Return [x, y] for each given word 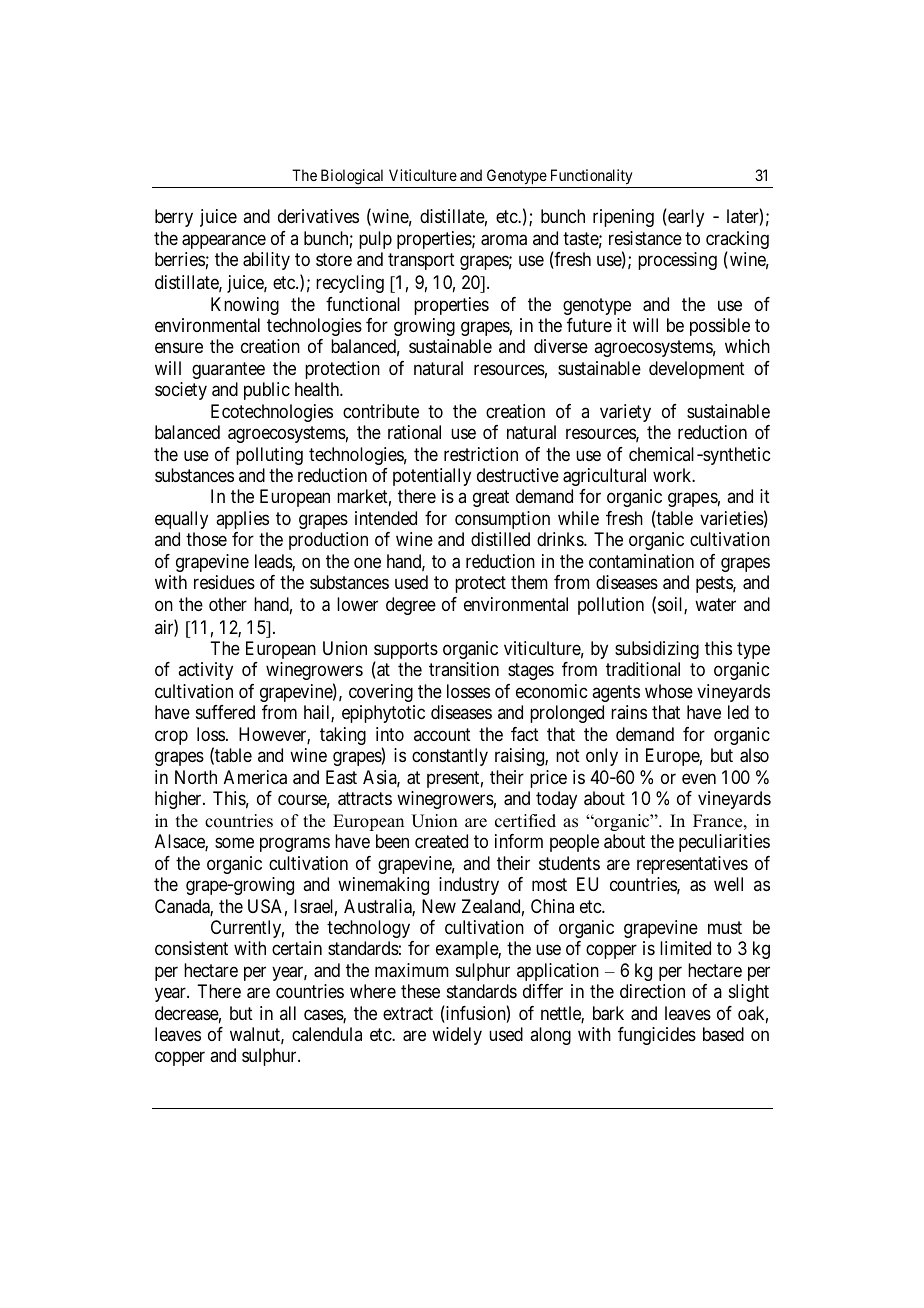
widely [457, 1036]
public [267, 391]
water [715, 604]
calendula [327, 1034]
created [441, 841]
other [228, 604]
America [255, 777]
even [699, 778]
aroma [504, 240]
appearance [224, 241]
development [697, 370]
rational [414, 432]
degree [411, 606]
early [685, 218]
